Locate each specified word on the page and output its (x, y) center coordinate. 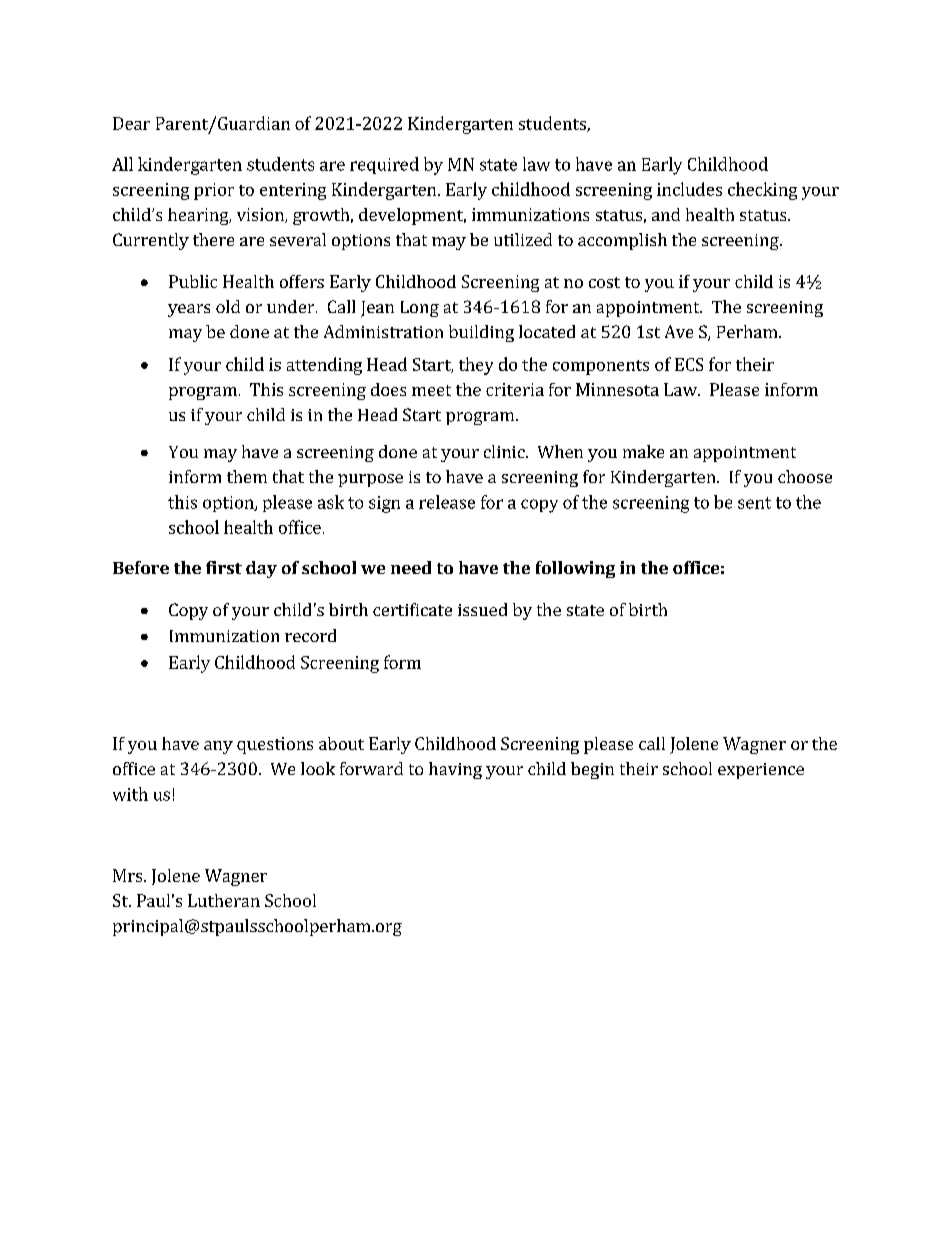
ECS (689, 364)
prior (214, 191)
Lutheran (224, 900)
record (310, 635)
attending (324, 366)
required (384, 165)
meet (431, 390)
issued (482, 609)
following (575, 569)
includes (689, 189)
